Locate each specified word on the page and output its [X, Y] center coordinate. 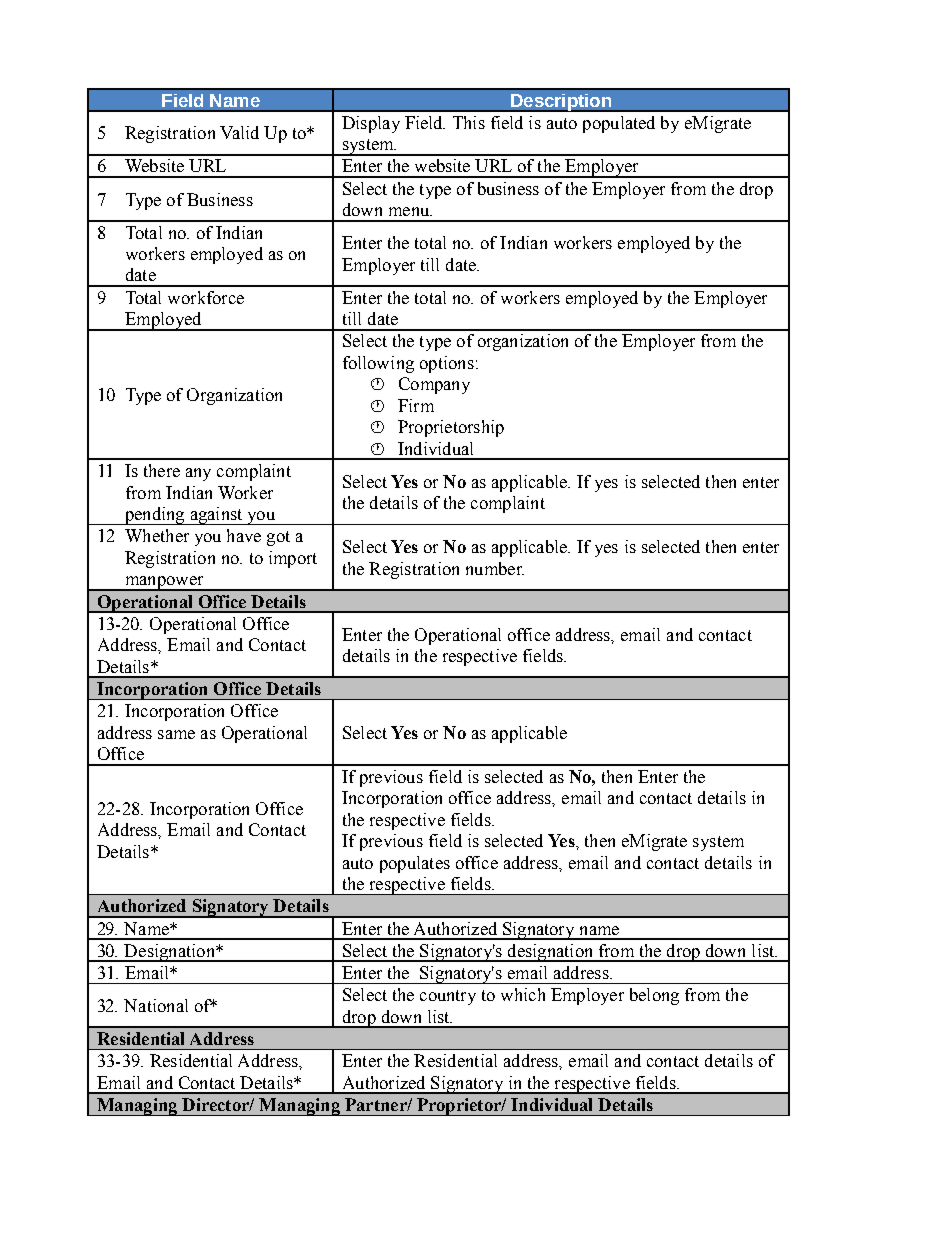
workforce [206, 297]
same [176, 734]
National [156, 1005]
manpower [164, 583]
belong [654, 996]
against [216, 516]
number [495, 568]
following [378, 364]
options [447, 364]
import [293, 559]
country [448, 997]
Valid [239, 132]
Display [371, 124]
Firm [416, 405]
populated [619, 124]
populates [415, 864]
